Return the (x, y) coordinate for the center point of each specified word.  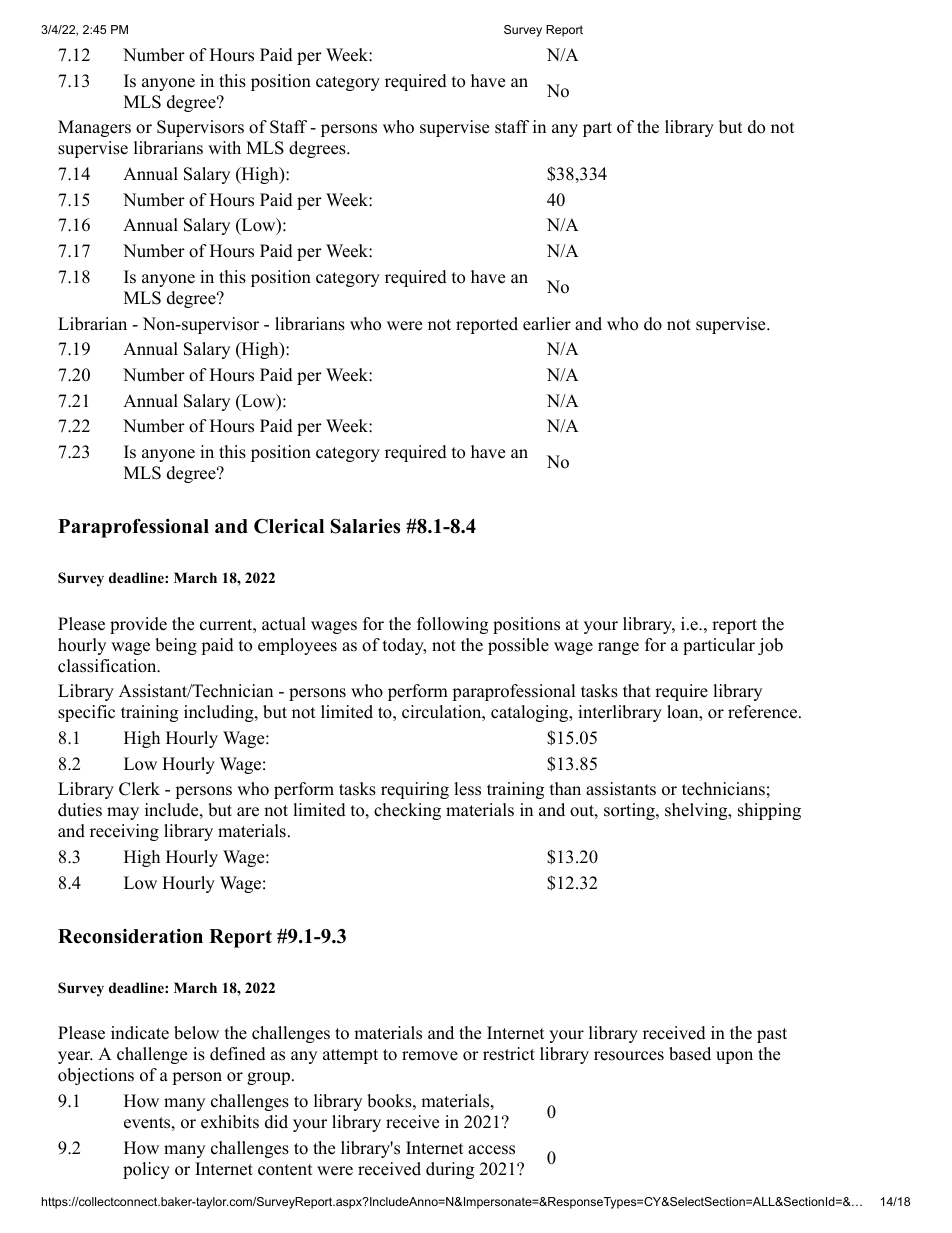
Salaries (365, 526)
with (224, 147)
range (618, 648)
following (452, 625)
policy (146, 1170)
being (176, 646)
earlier (547, 324)
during (450, 1170)
